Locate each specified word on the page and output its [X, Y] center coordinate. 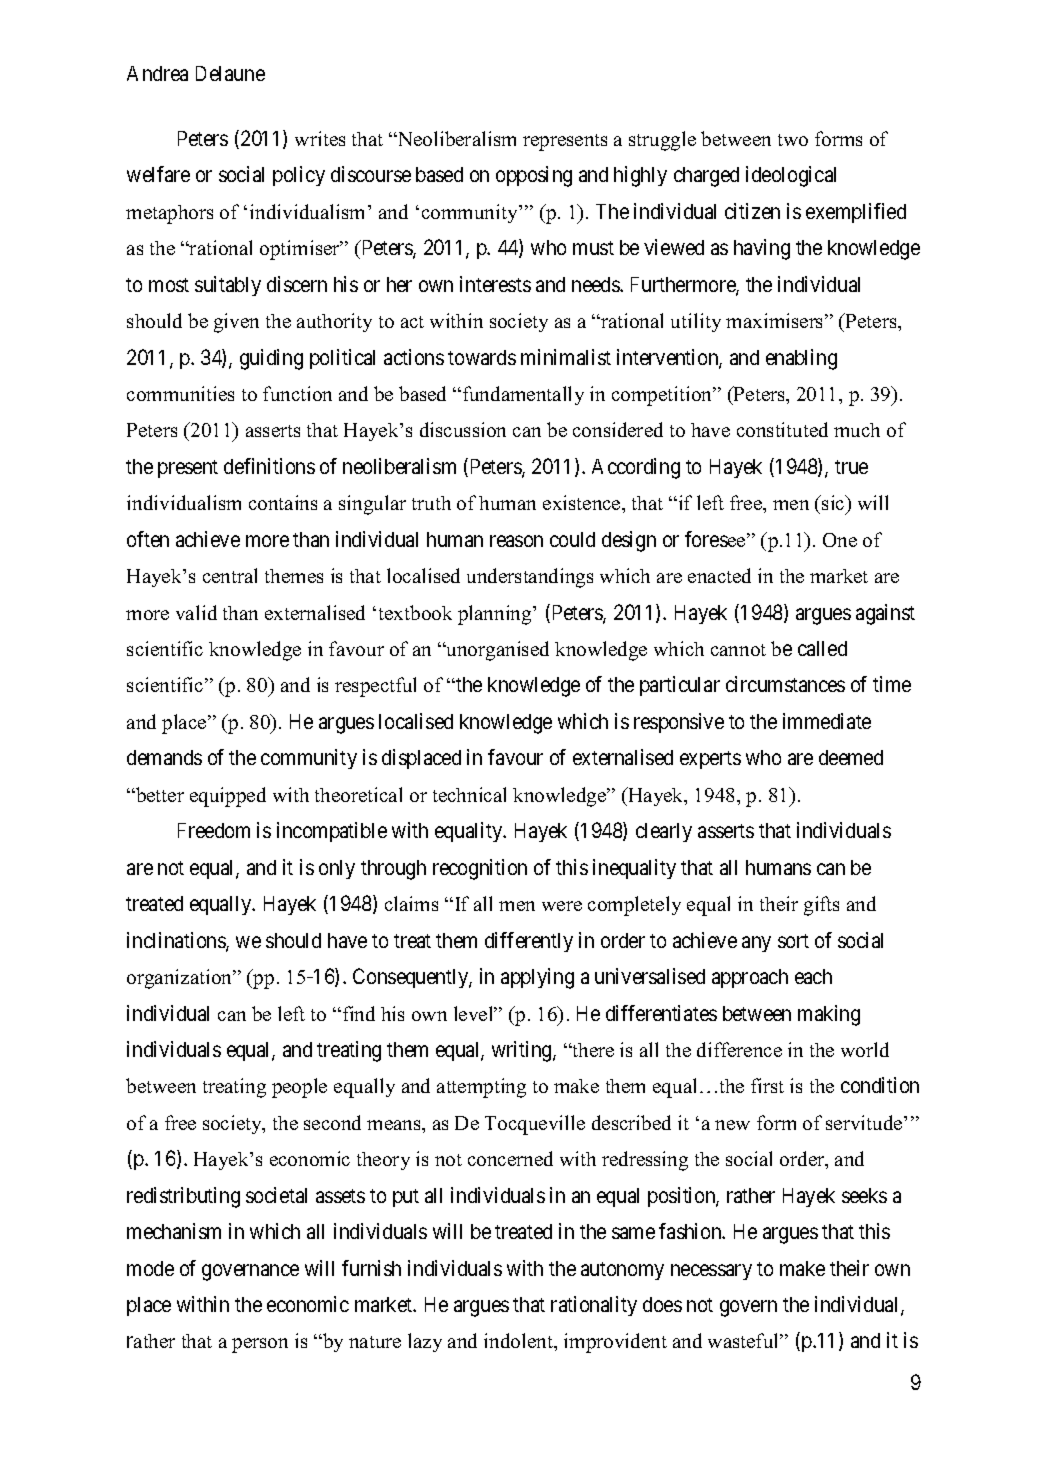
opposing [534, 176]
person [260, 1345]
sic [833, 504]
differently [529, 942]
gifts [821, 906]
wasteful [745, 1340]
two [793, 140]
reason [516, 541]
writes [320, 138]
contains [283, 502]
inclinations [177, 941]
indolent [520, 1342]
